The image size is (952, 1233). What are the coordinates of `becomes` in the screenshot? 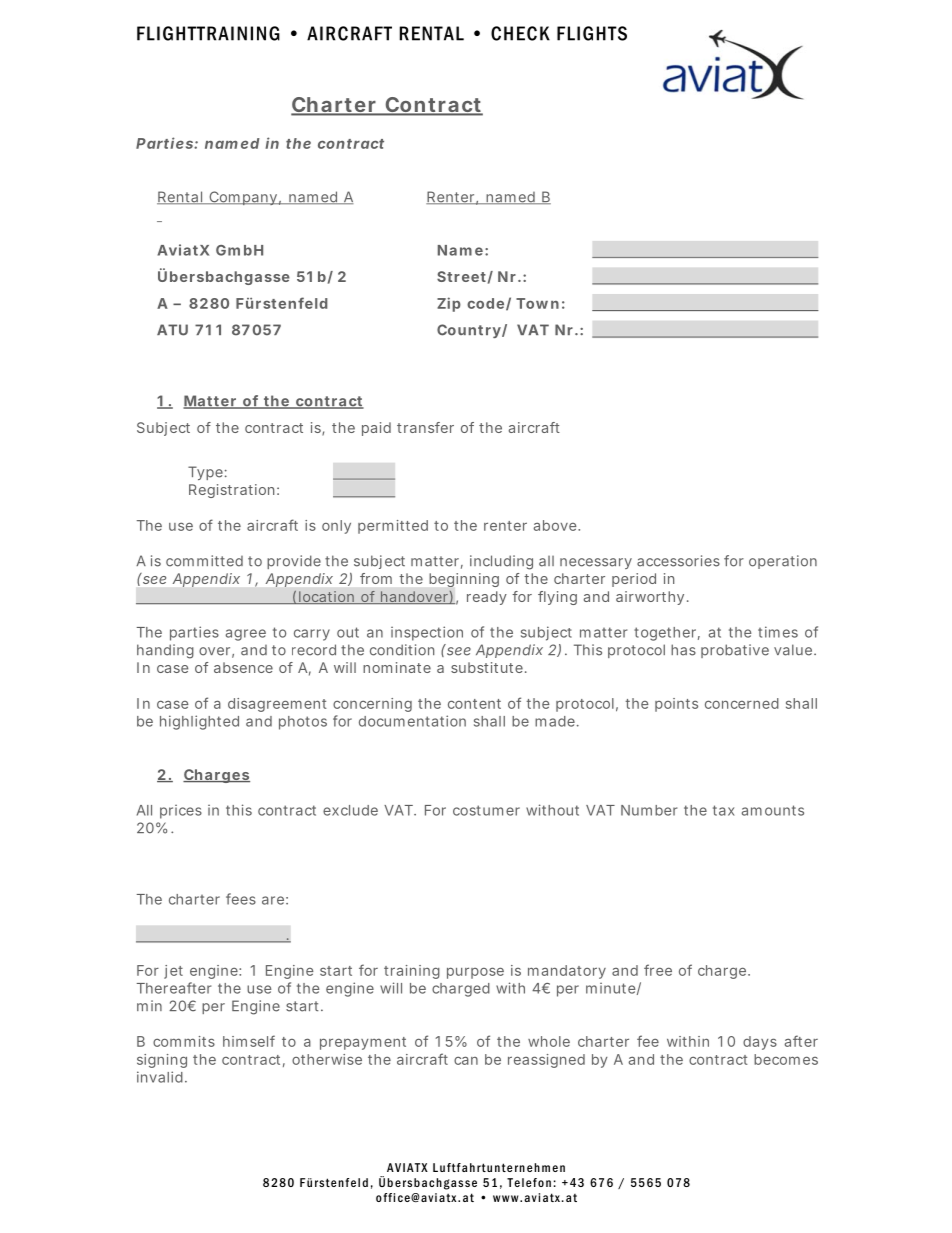 It's located at (786, 1059).
